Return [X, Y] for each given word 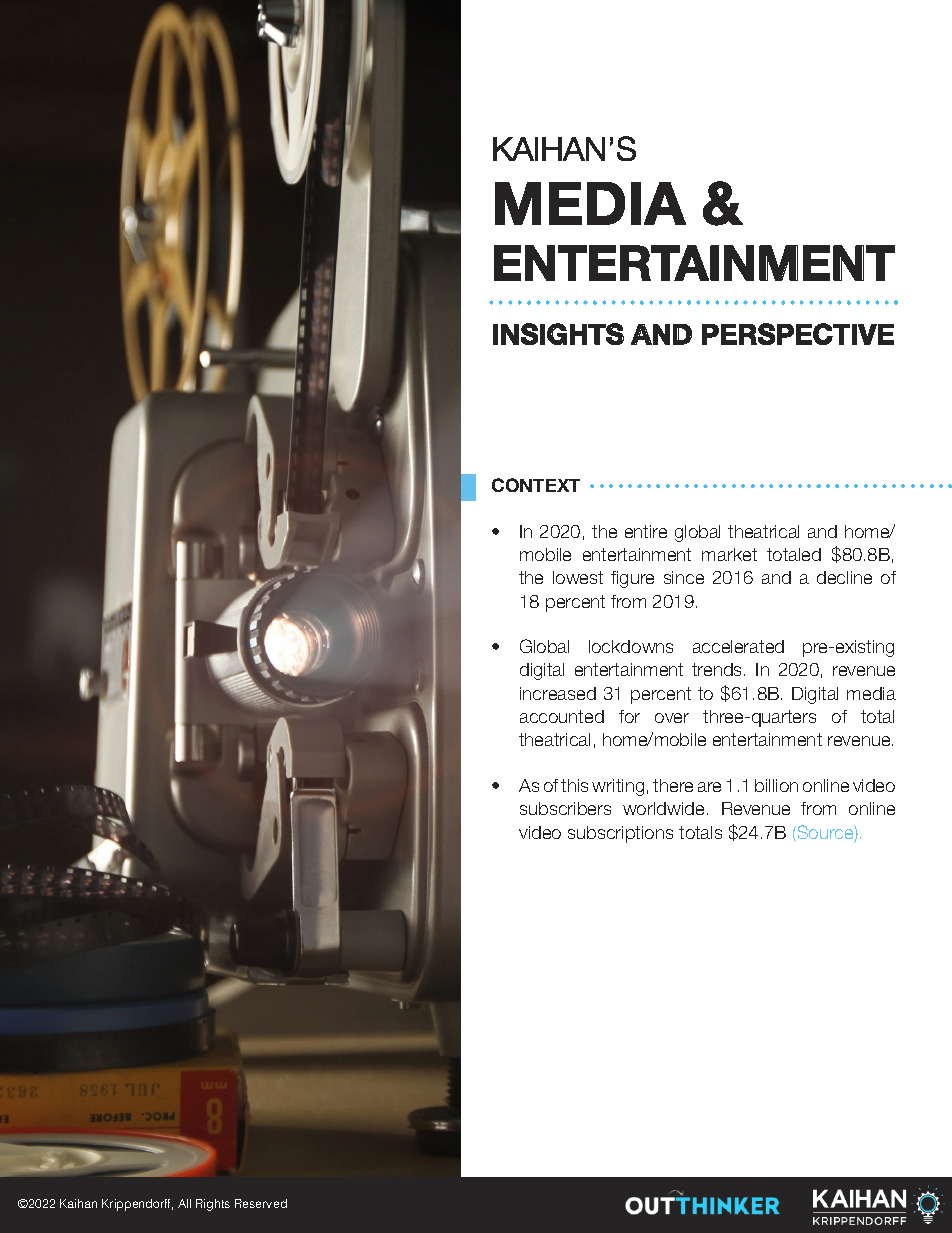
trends [718, 669]
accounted [562, 716]
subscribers [565, 808]
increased [558, 693]
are [709, 787]
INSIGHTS [558, 334]
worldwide [663, 808]
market [729, 554]
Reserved [261, 1203]
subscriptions [620, 834]
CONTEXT [536, 485]
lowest [578, 577]
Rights [213, 1205]
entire [646, 531]
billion [776, 785]
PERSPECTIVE [798, 334]
